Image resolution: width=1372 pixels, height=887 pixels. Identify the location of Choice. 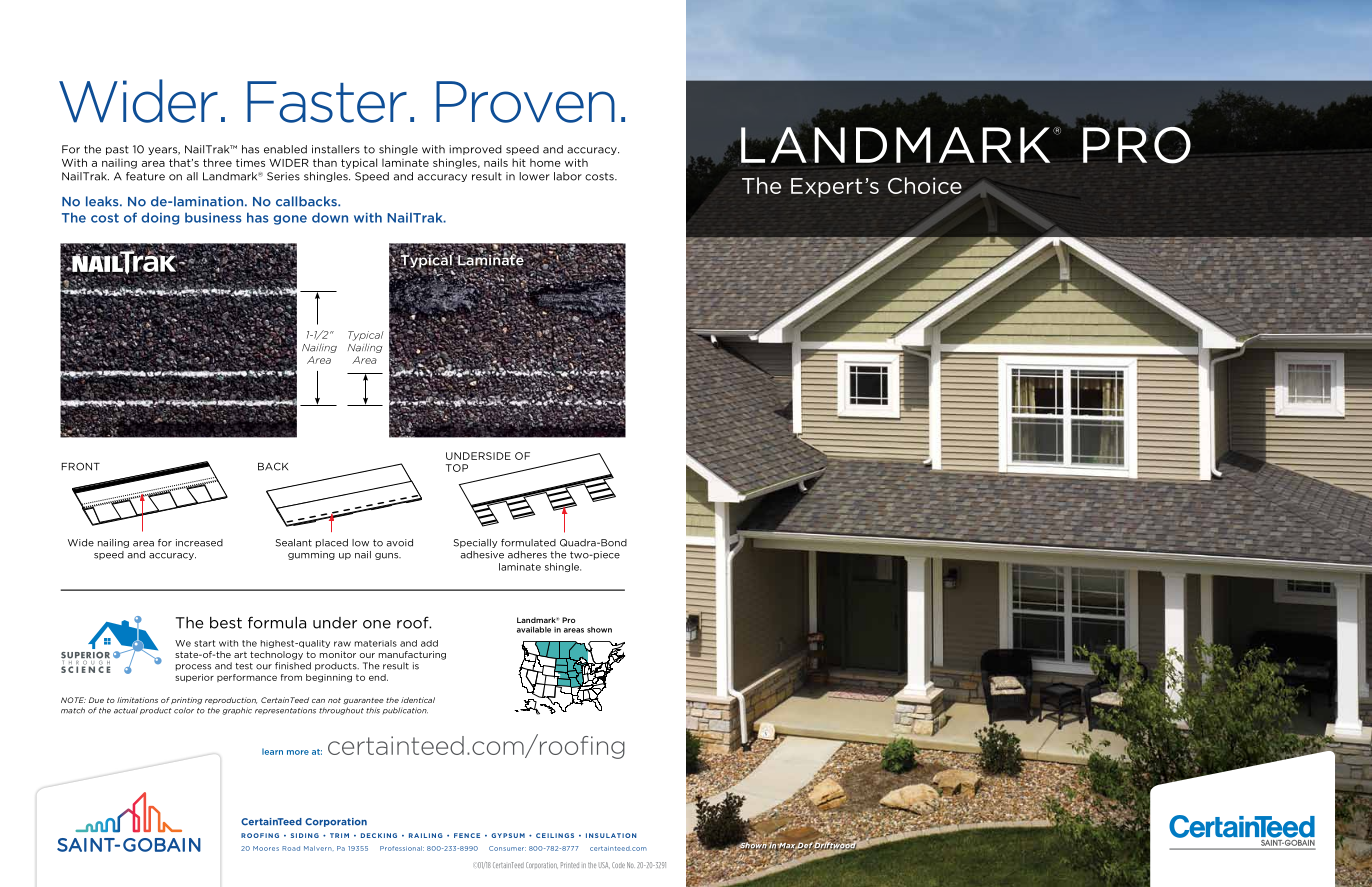
(925, 185).
